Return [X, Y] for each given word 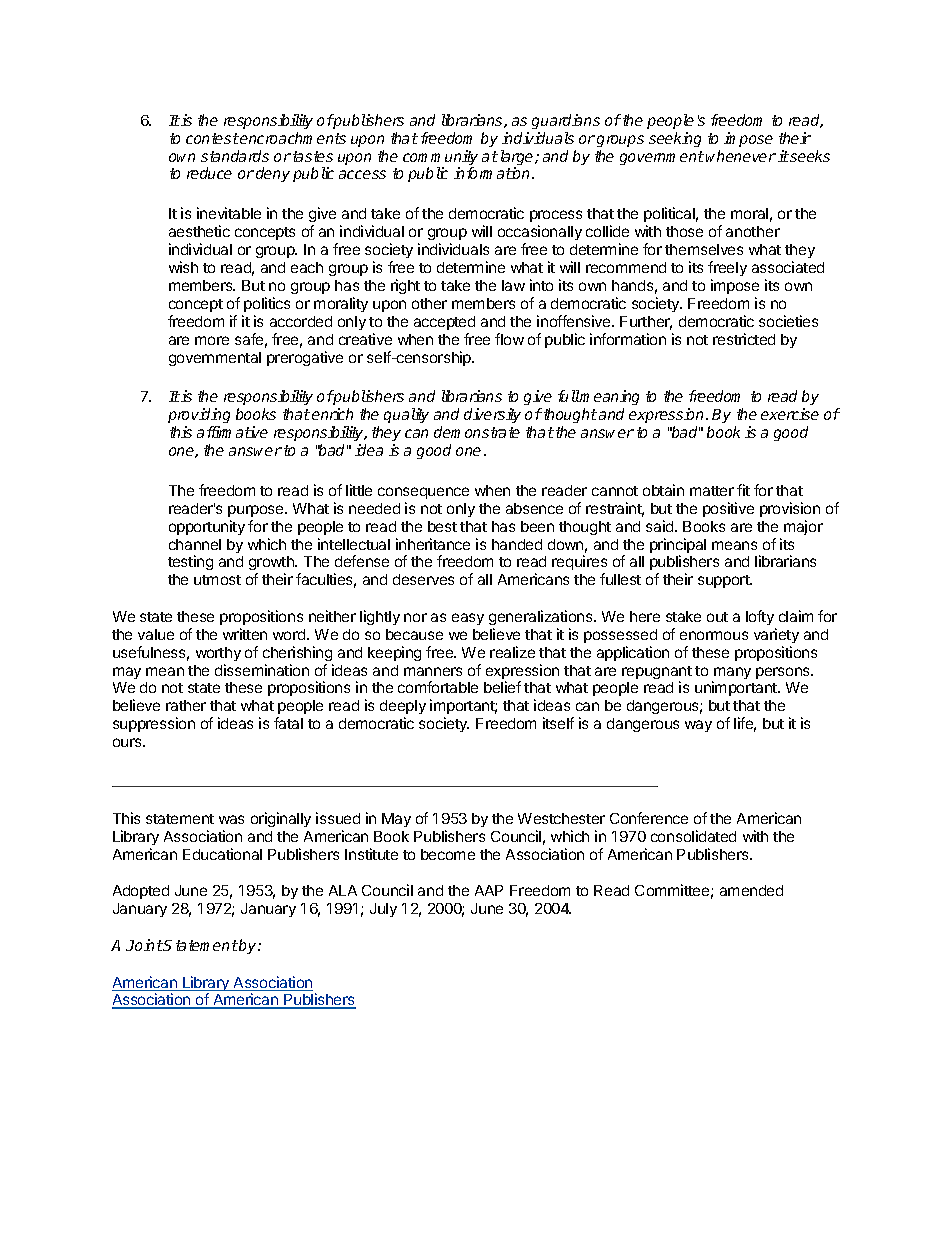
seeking [675, 139]
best [442, 526]
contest [212, 138]
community [440, 159]
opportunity [207, 527]
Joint [144, 945]
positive [728, 509]
